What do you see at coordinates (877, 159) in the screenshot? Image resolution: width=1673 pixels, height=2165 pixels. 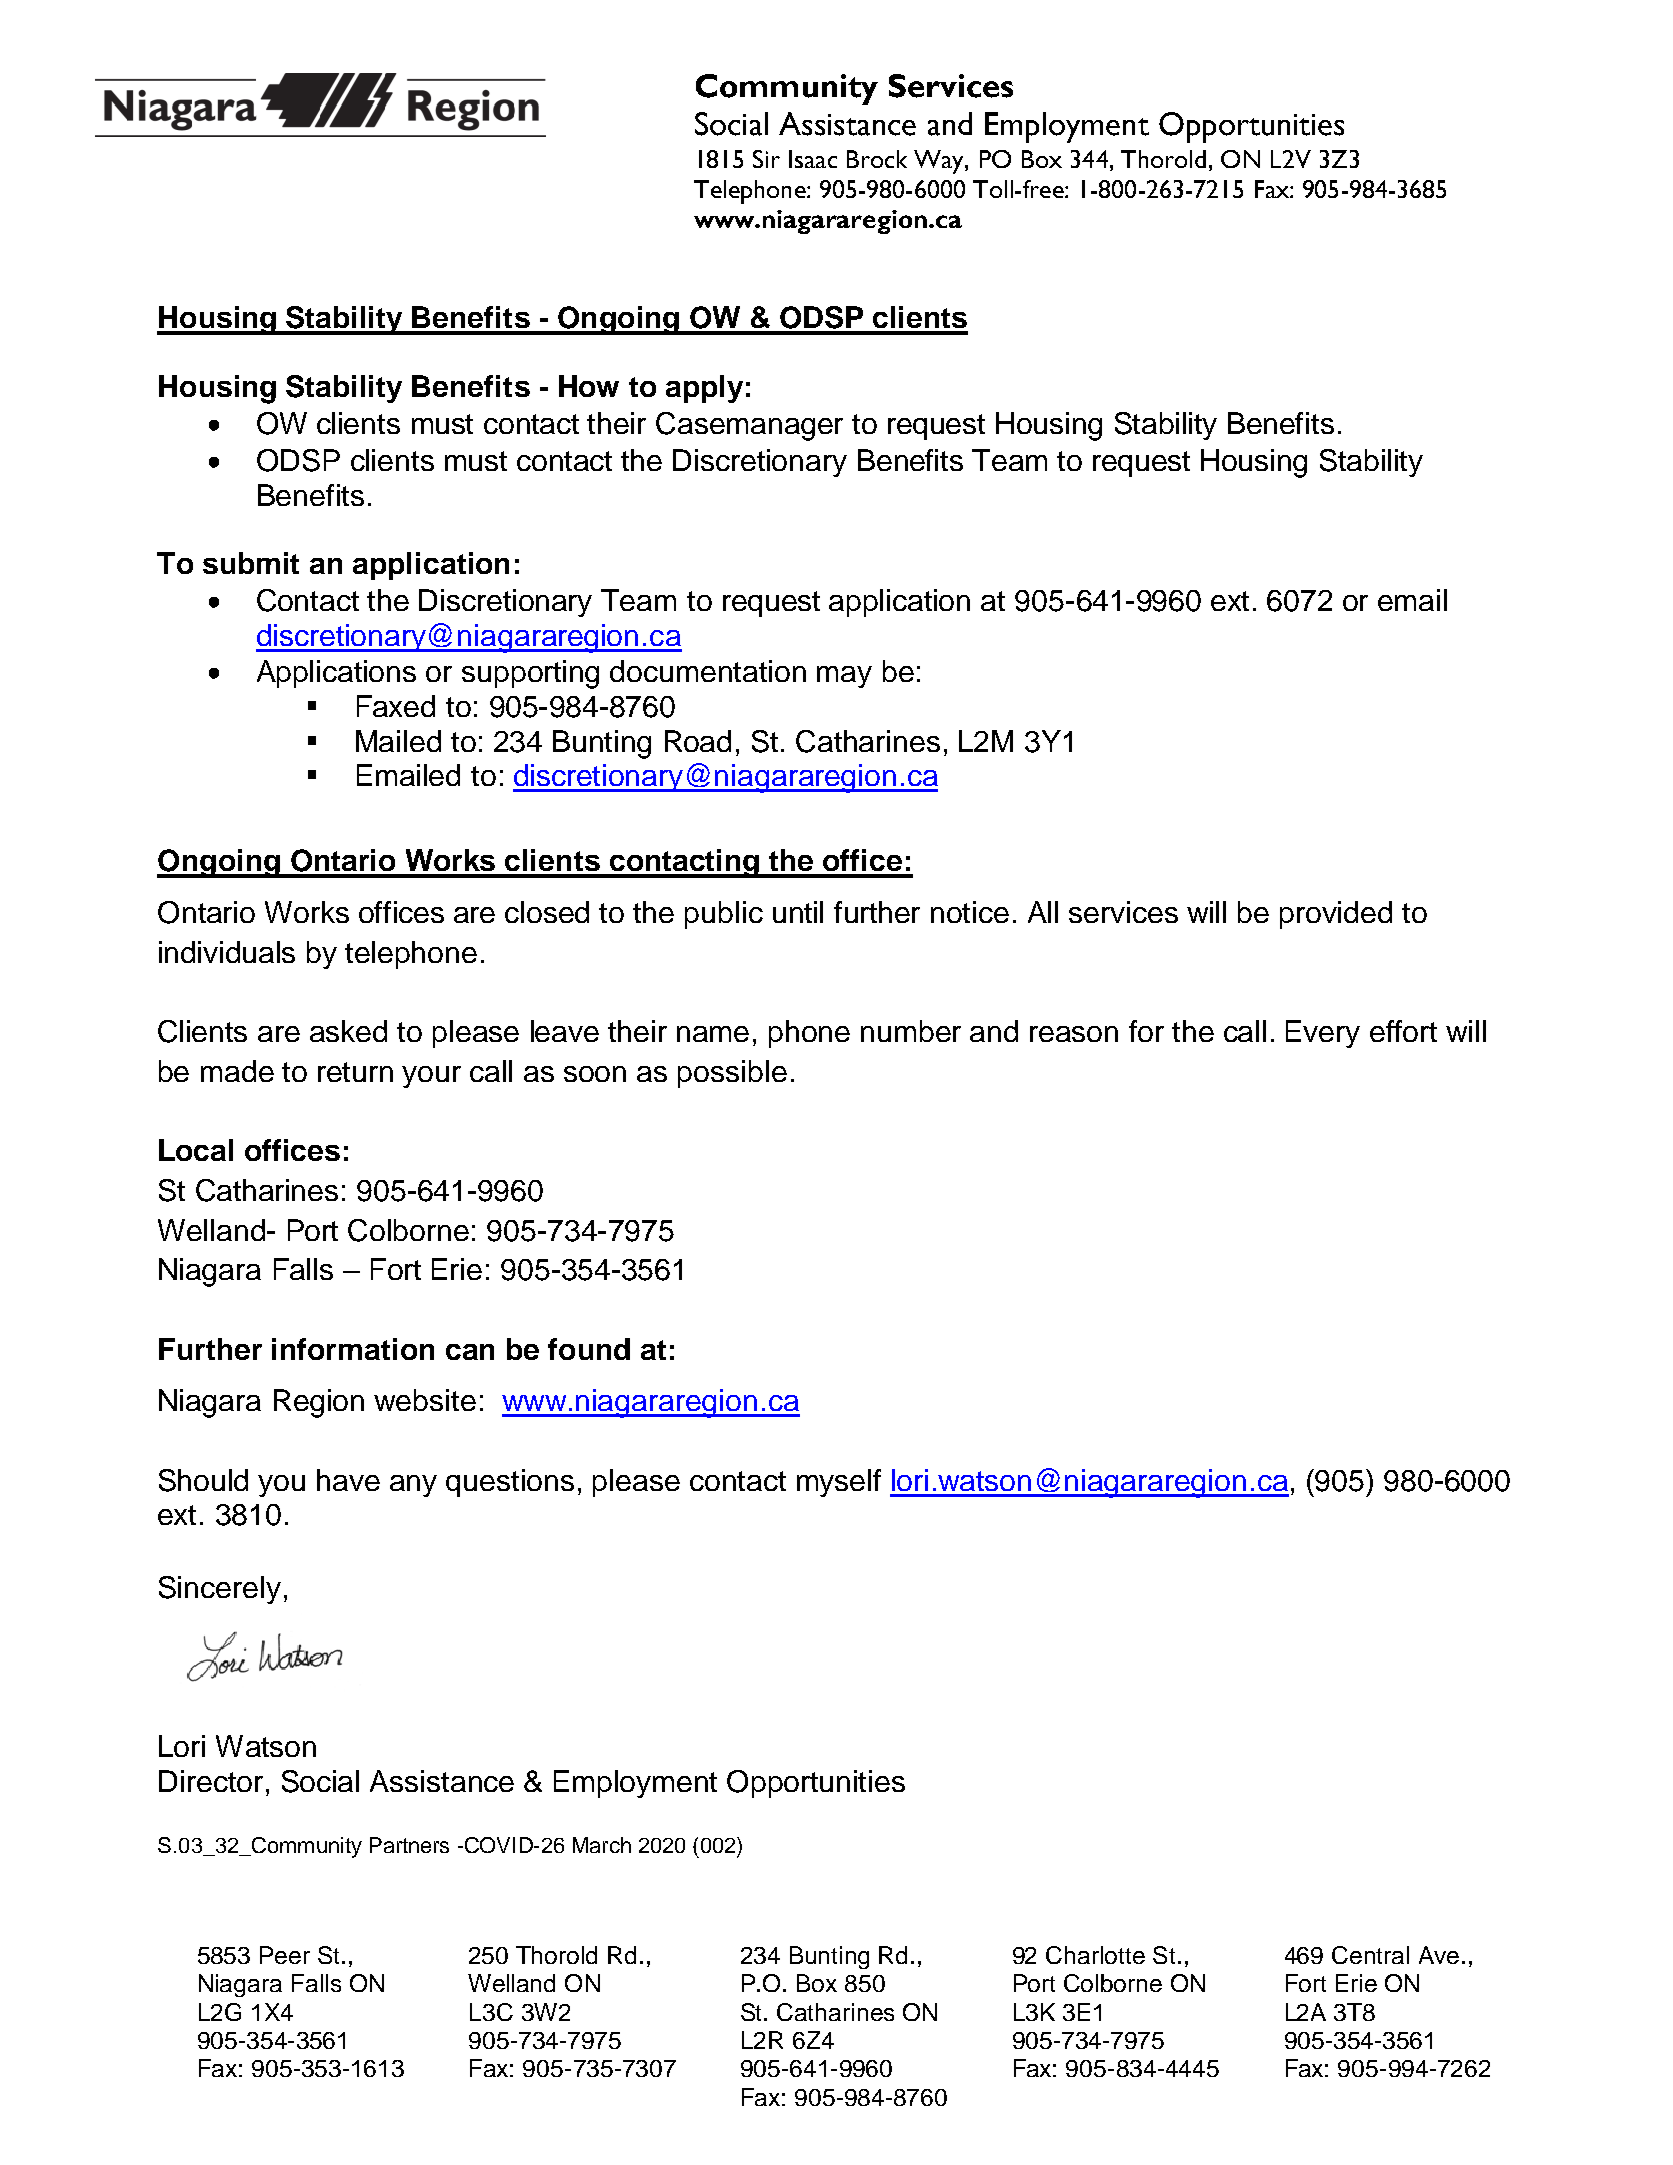 I see `Brock` at bounding box center [877, 159].
